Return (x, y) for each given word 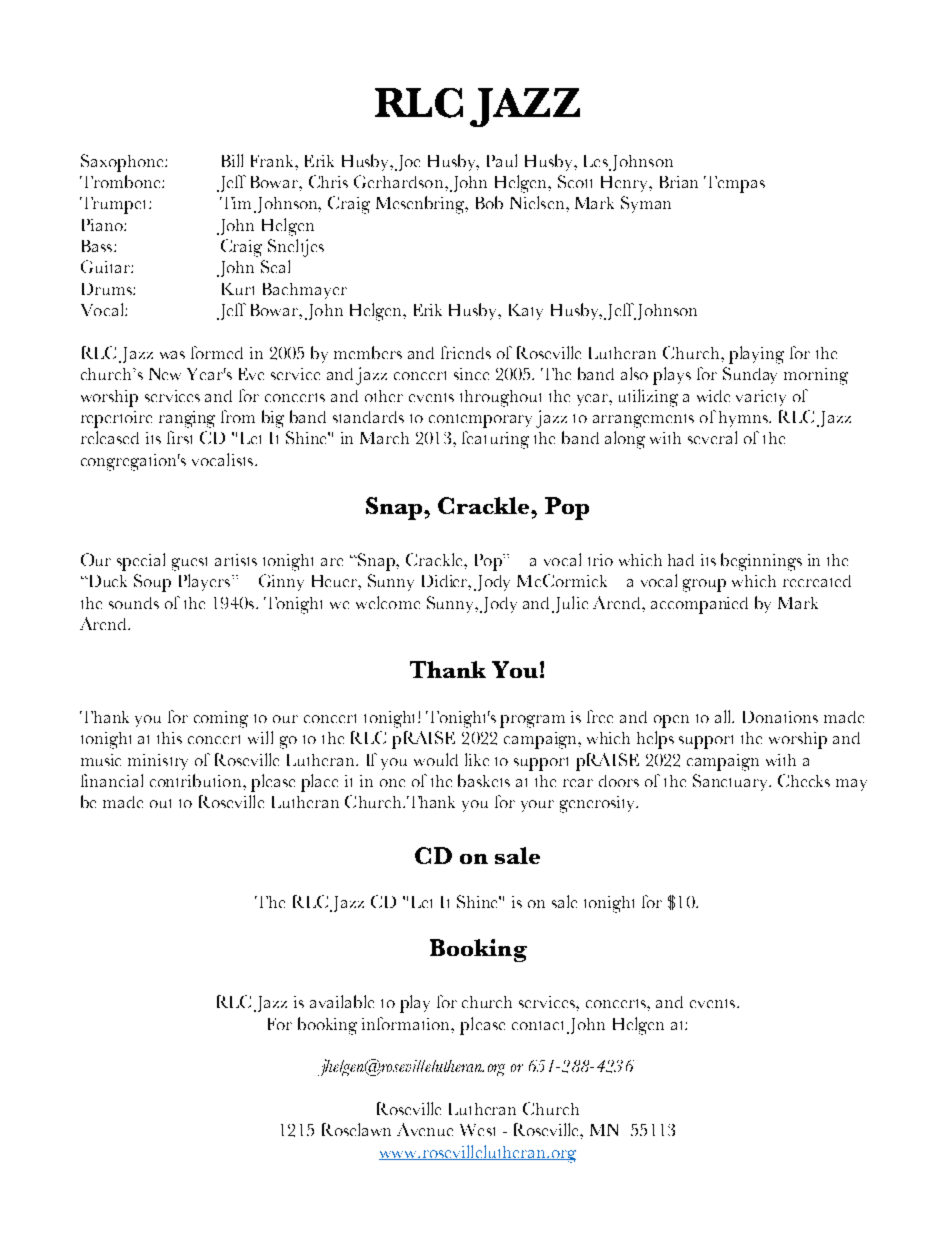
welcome (388, 602)
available (342, 1001)
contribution (197, 780)
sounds (134, 603)
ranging (187, 419)
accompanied (699, 605)
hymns (744, 419)
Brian (679, 182)
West (477, 1130)
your (537, 806)
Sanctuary (731, 782)
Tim (235, 203)
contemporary (480, 421)
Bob (489, 202)
